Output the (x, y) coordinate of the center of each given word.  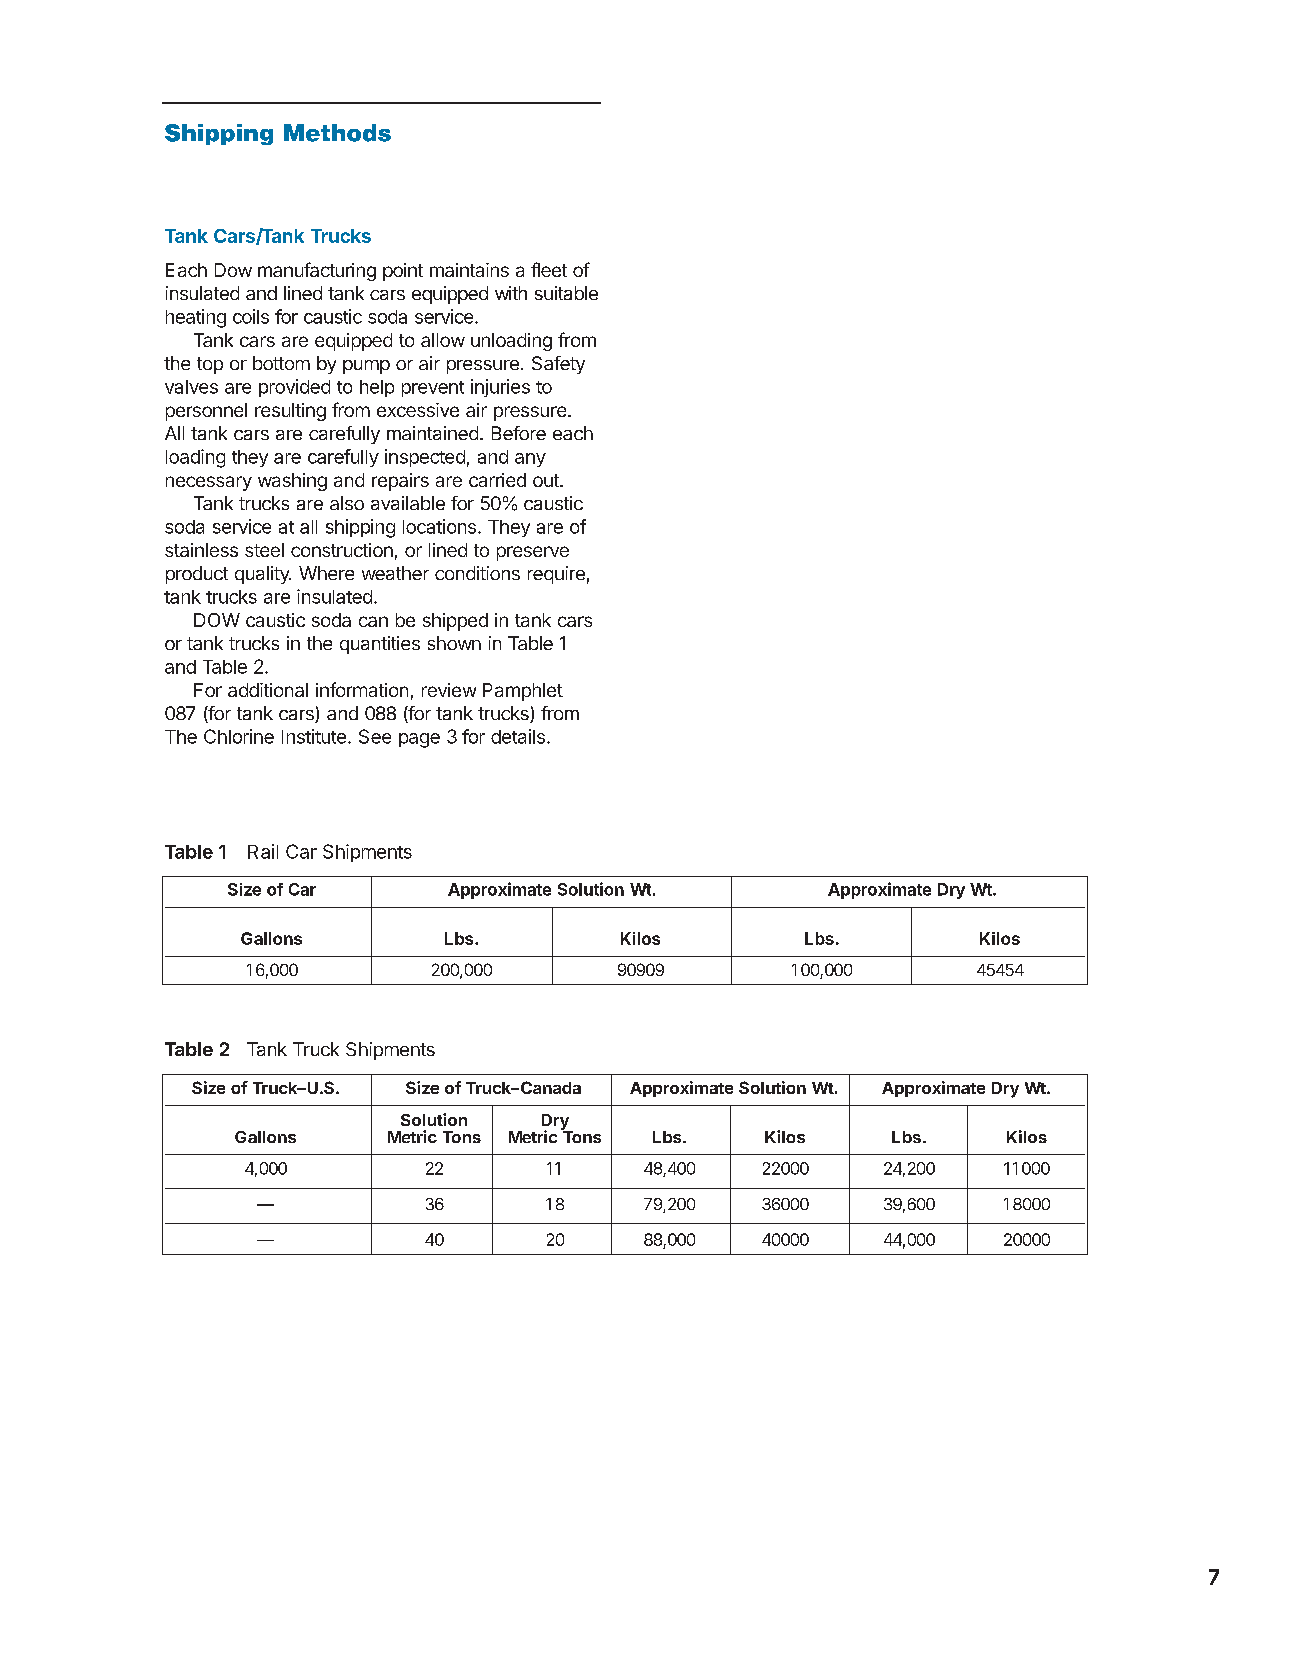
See (375, 736)
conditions (477, 573)
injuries (500, 388)
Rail (263, 851)
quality (263, 575)
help (377, 388)
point (403, 272)
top (210, 365)
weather (395, 573)
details (518, 736)
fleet (549, 269)
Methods (337, 133)
